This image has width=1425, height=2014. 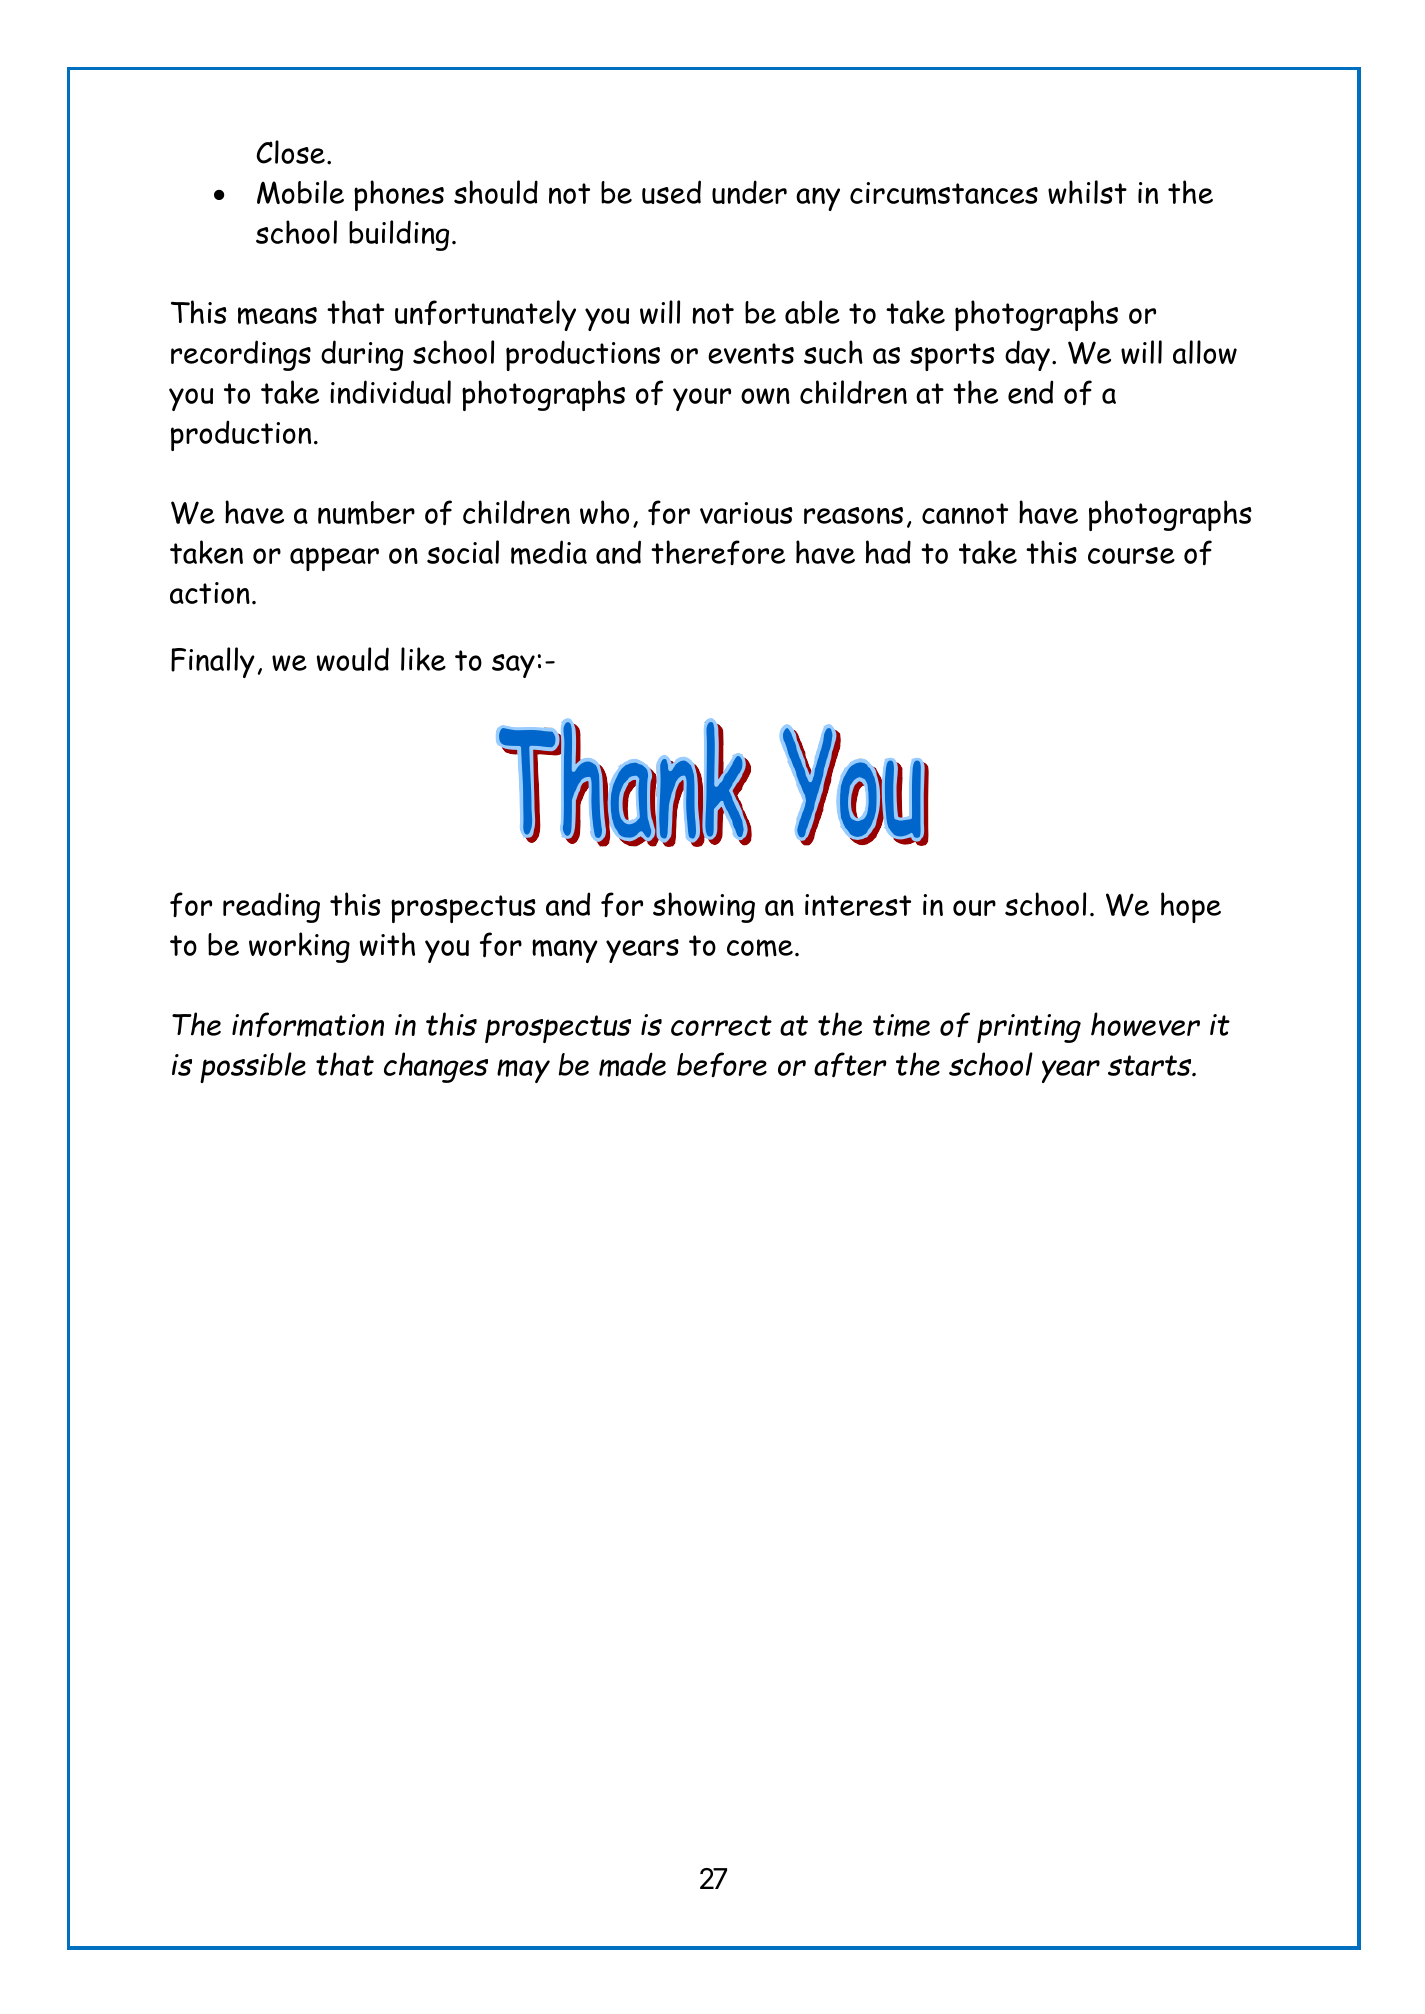 What do you see at coordinates (353, 659) in the image?
I see `would` at bounding box center [353, 659].
